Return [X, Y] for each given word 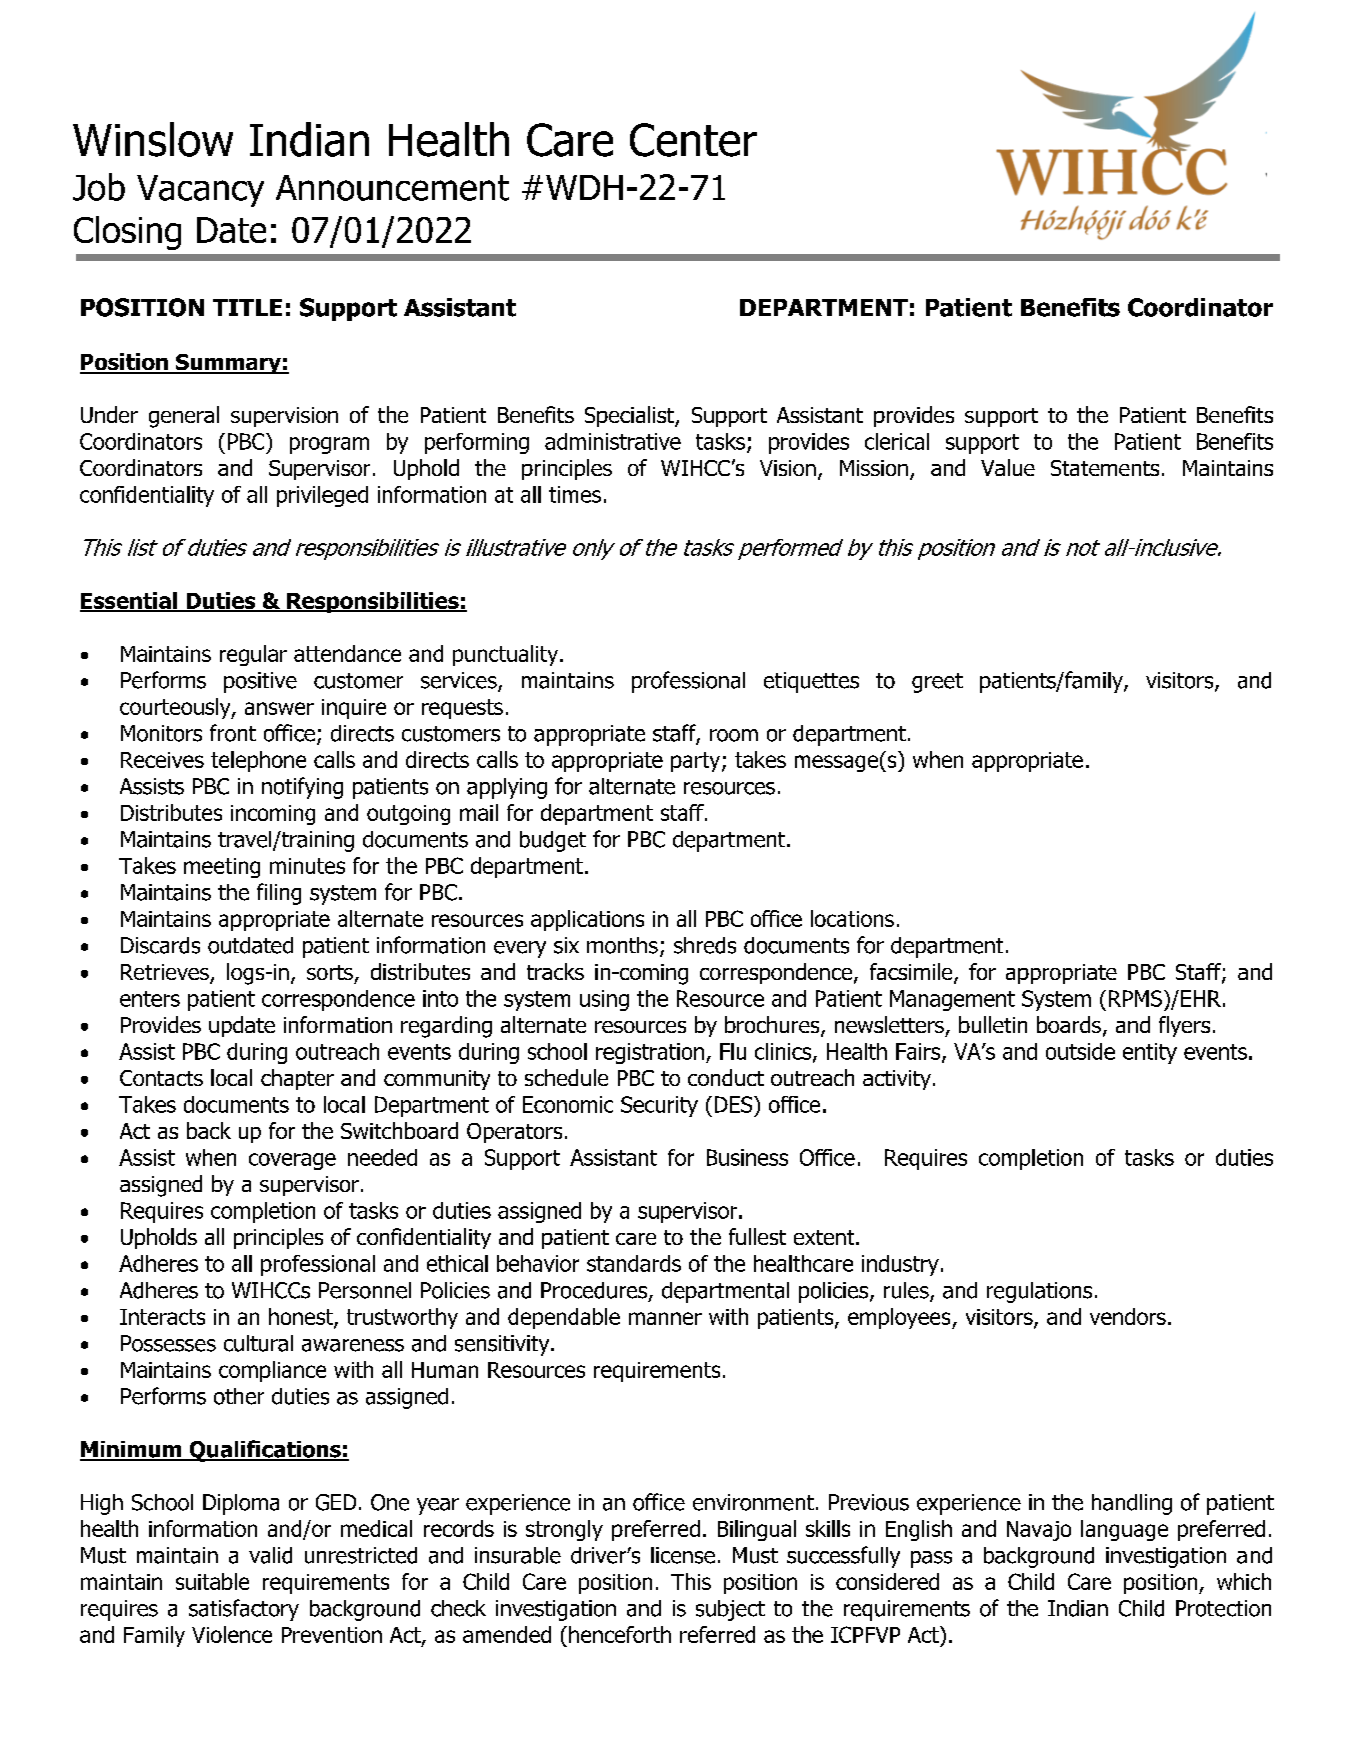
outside [1080, 1051]
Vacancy [200, 191]
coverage [292, 1161]
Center [693, 140]
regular [253, 655]
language [1124, 1530]
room [734, 735]
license [683, 1555]
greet [937, 683]
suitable [212, 1581]
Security [659, 1106]
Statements [1105, 468]
